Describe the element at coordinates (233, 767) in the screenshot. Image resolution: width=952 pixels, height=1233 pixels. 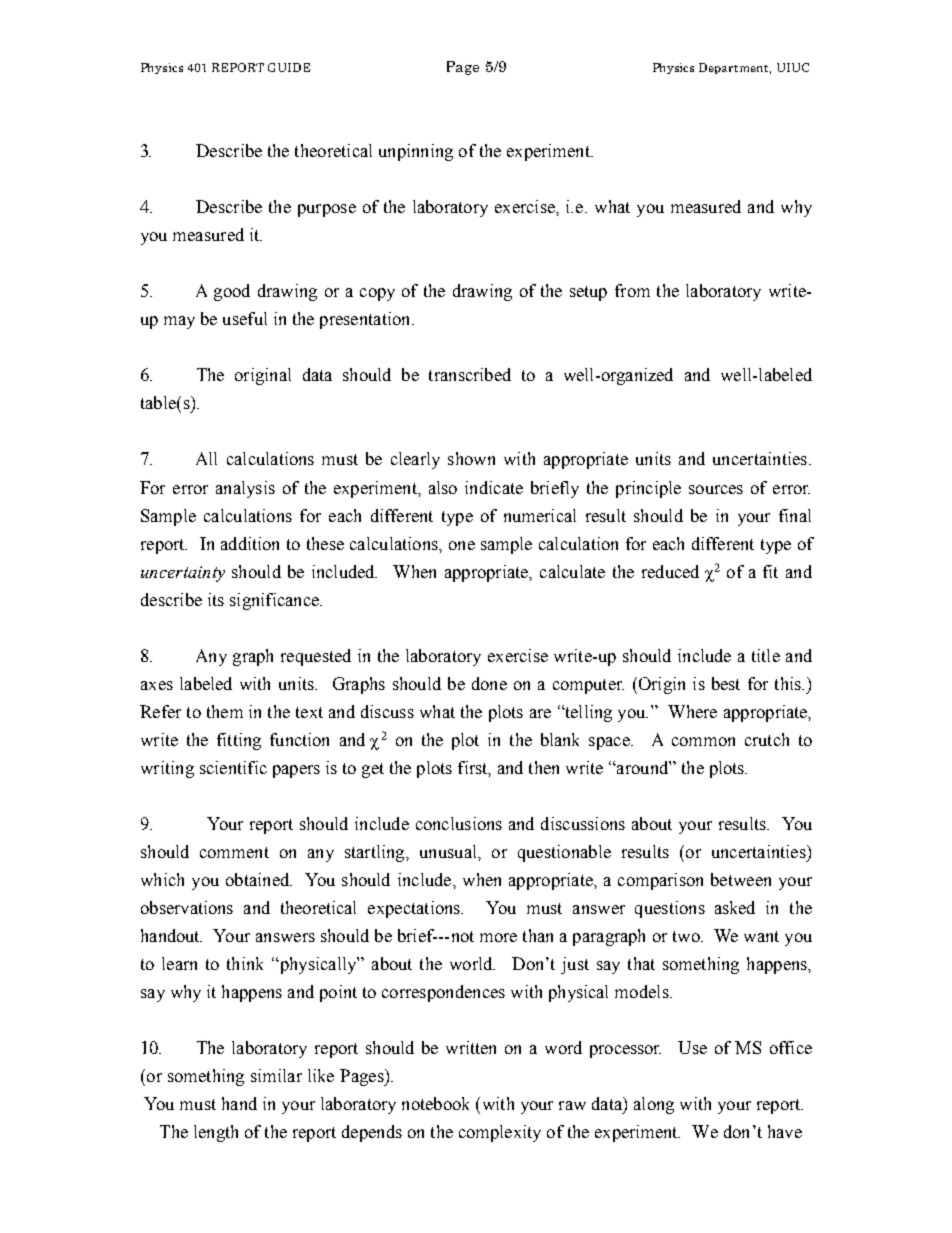
I see `scientific` at that location.
